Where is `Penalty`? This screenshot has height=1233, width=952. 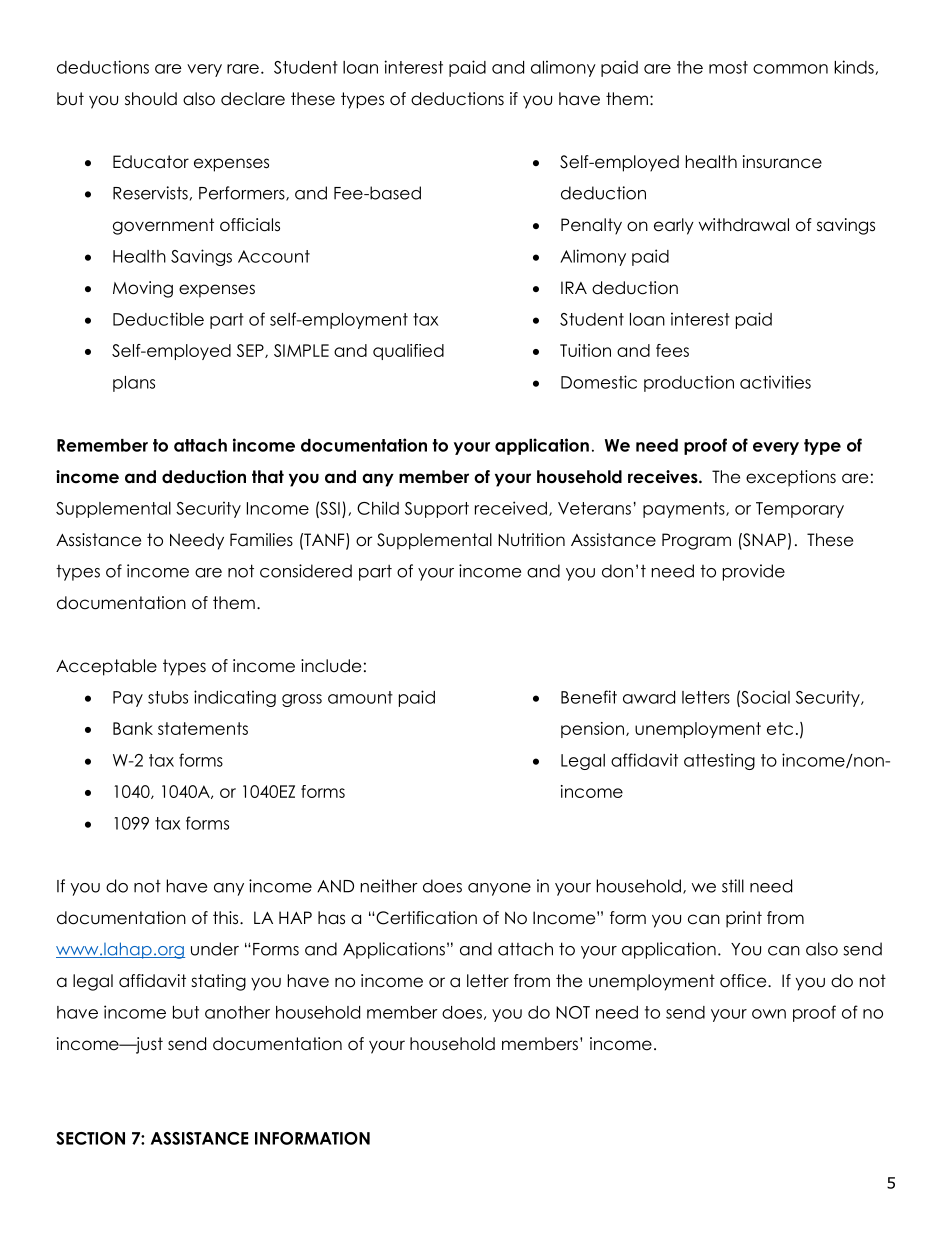
Penalty is located at coordinates (591, 226).
